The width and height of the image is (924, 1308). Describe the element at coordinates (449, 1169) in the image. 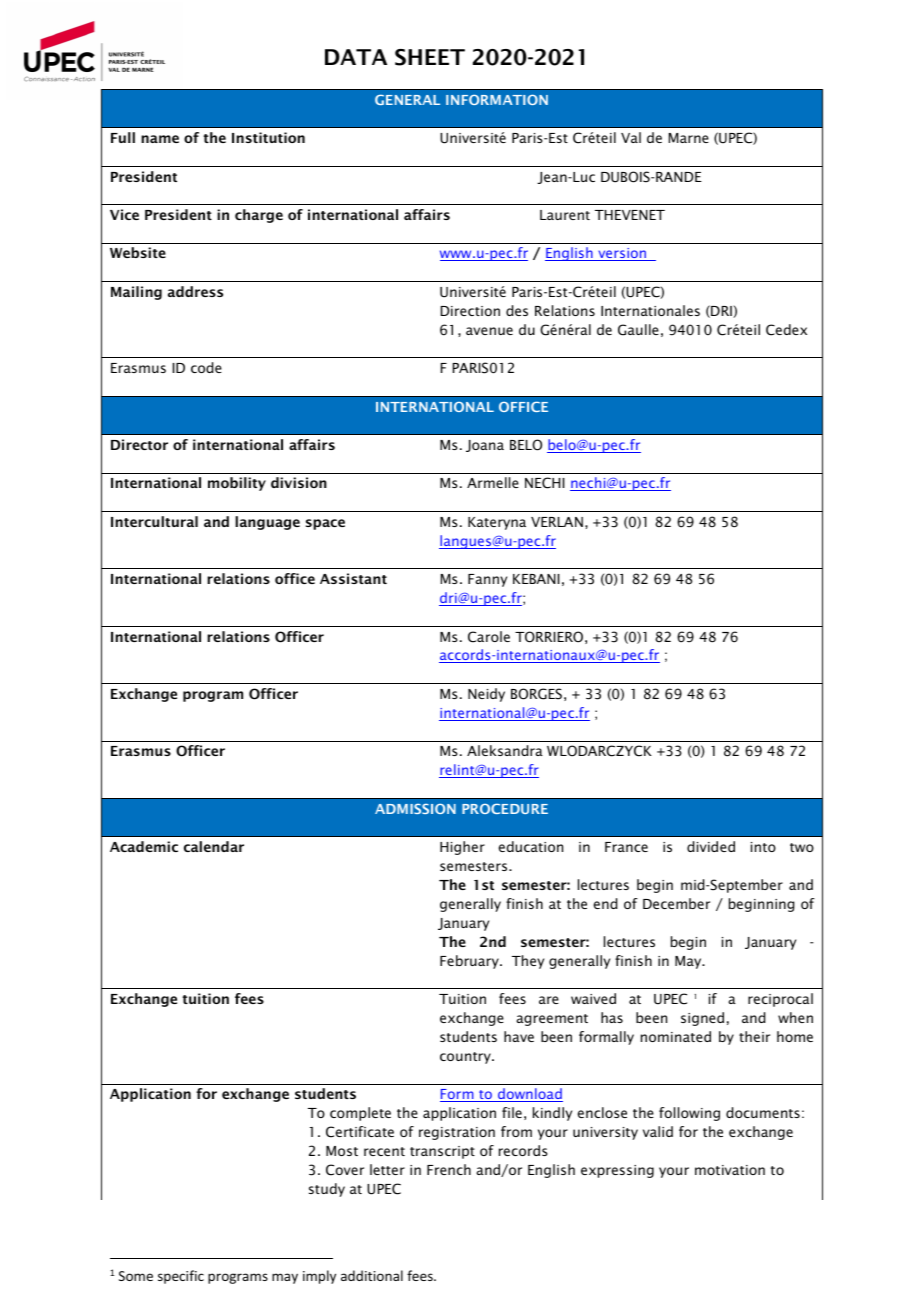

I see `French` at that location.
